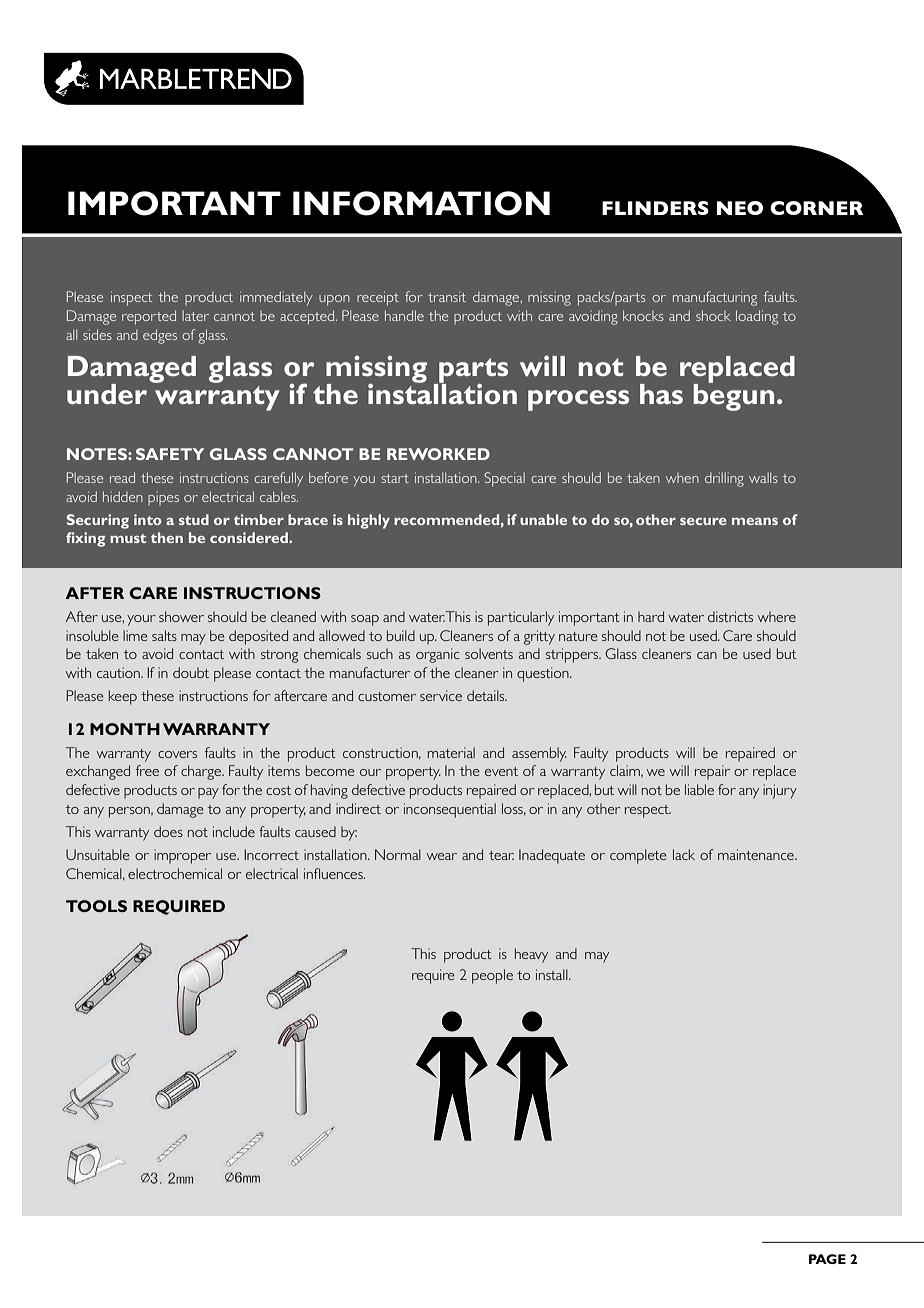 The width and height of the screenshot is (924, 1308). Describe the element at coordinates (740, 208) in the screenshot. I see `NEO` at that location.
